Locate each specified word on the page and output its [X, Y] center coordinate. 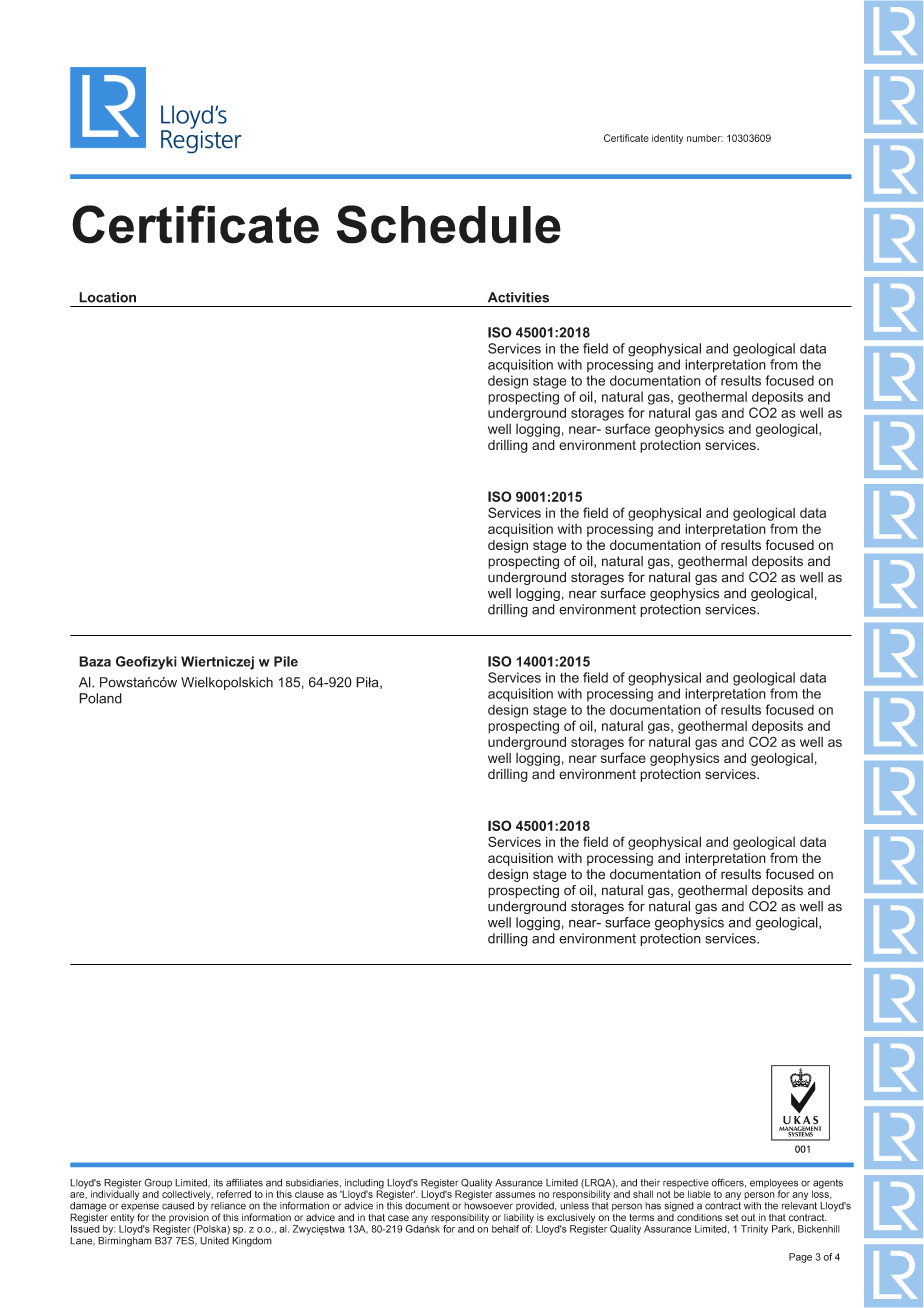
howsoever [488, 1206]
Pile [286, 661]
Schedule [449, 224]
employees [774, 1185]
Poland [100, 698]
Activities [518, 297]
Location [107, 297]
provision [189, 1217]
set [732, 1218]
